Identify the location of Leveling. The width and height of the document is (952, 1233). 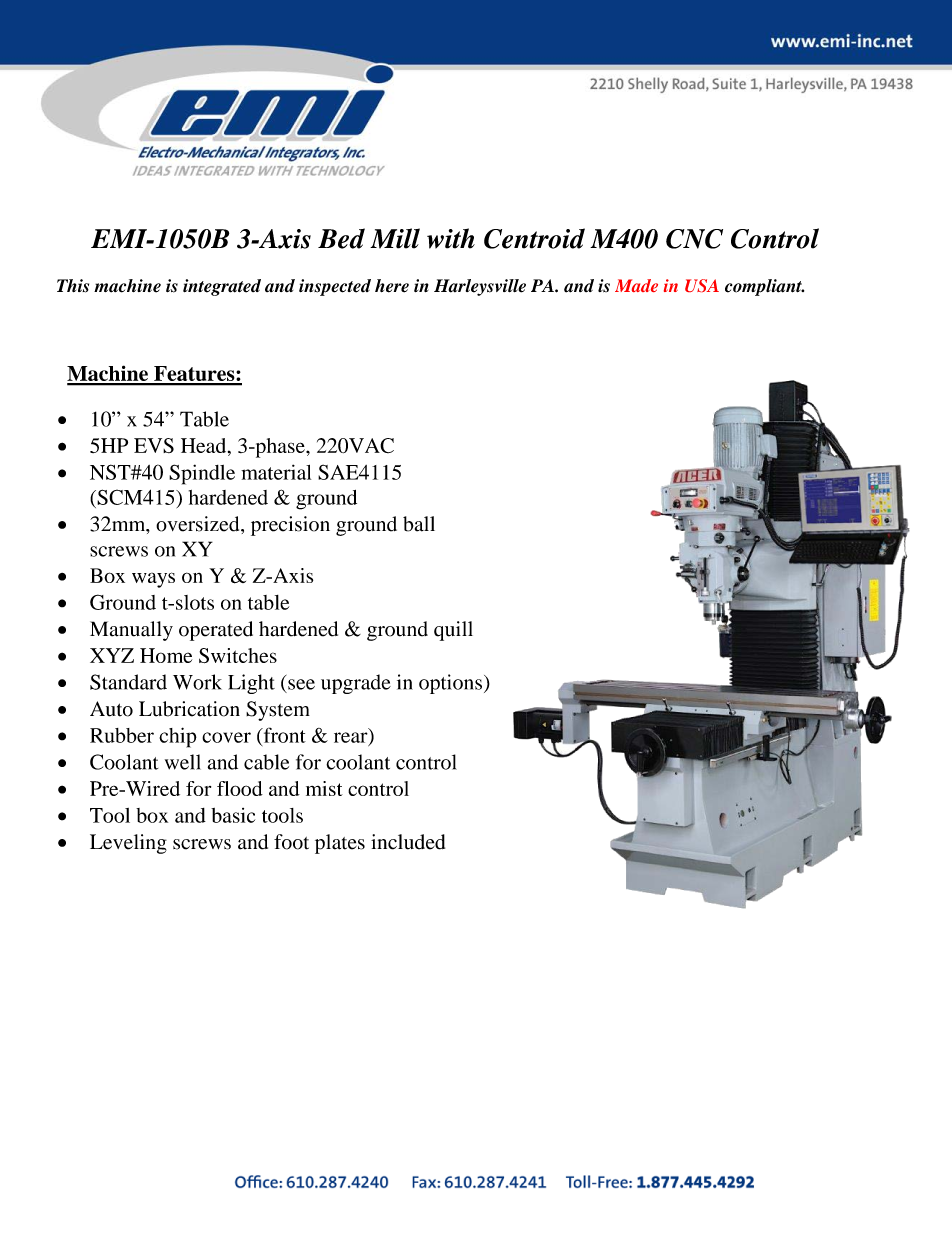
(128, 844).
